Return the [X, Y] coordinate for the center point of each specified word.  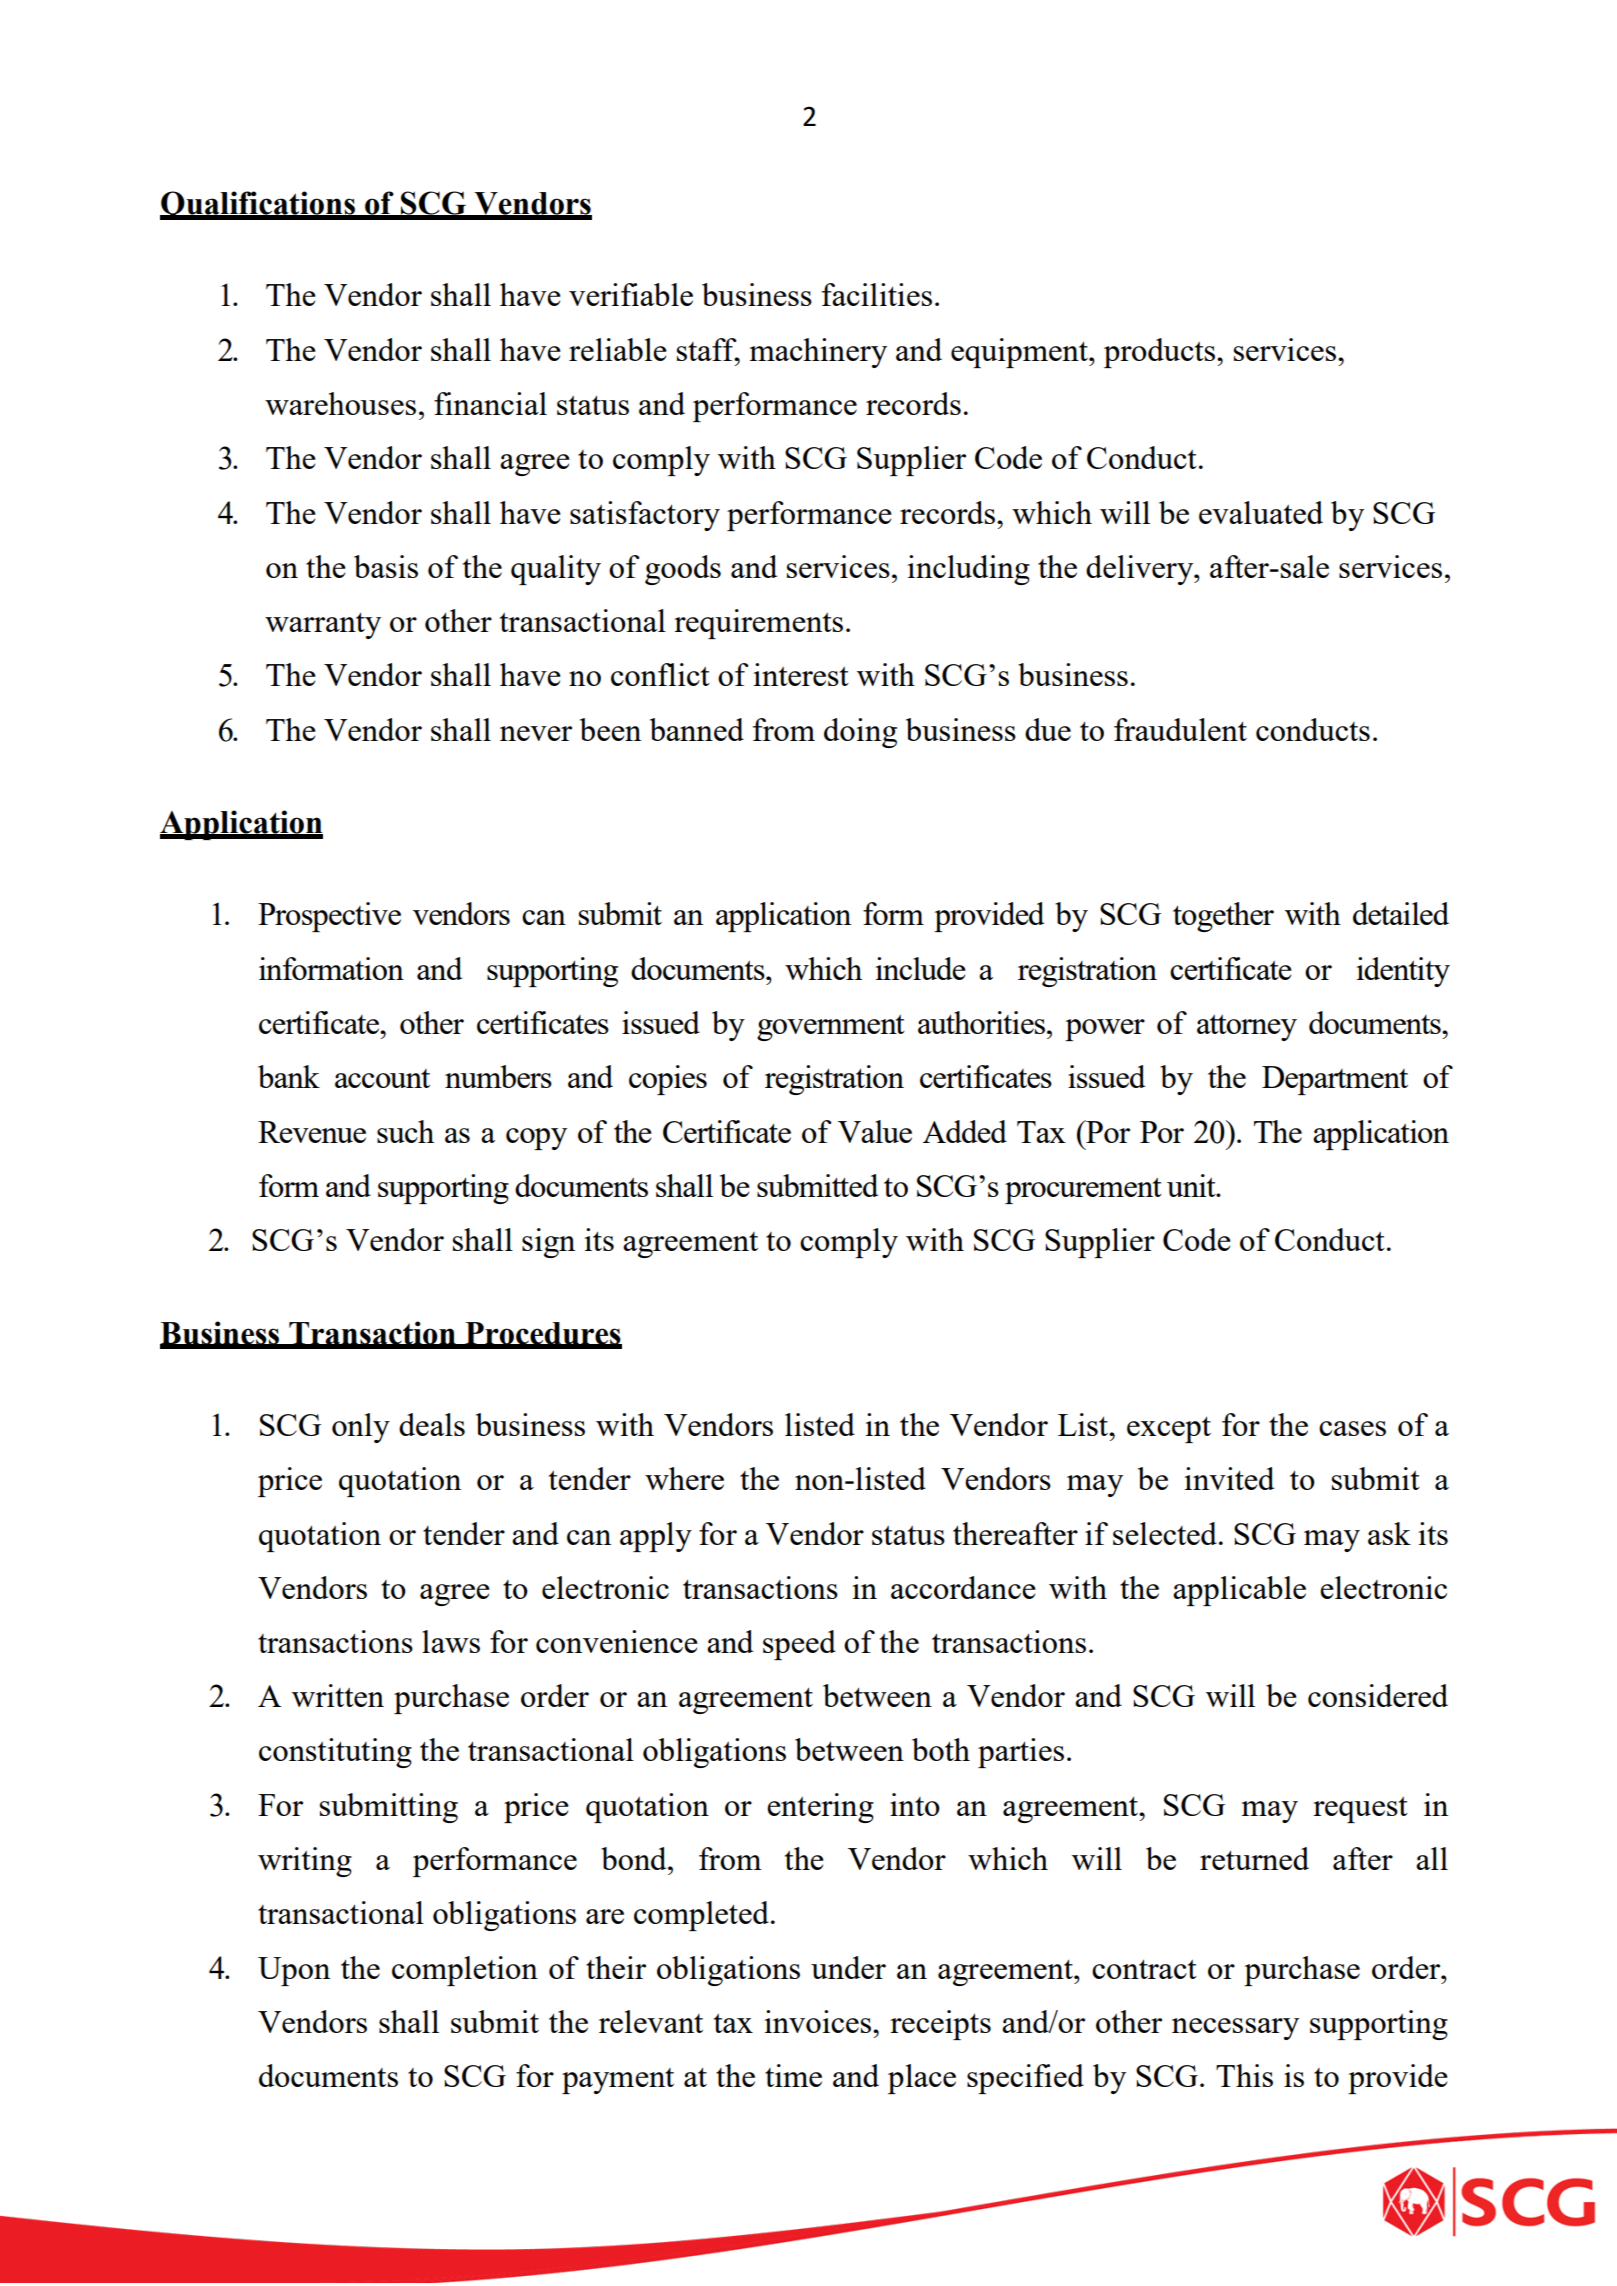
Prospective [329, 917]
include [921, 968]
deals [432, 1424]
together [1223, 917]
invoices [818, 2021]
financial [490, 403]
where [684, 1478]
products [1161, 353]
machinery [818, 353]
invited [1229, 1478]
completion [465, 1971]
